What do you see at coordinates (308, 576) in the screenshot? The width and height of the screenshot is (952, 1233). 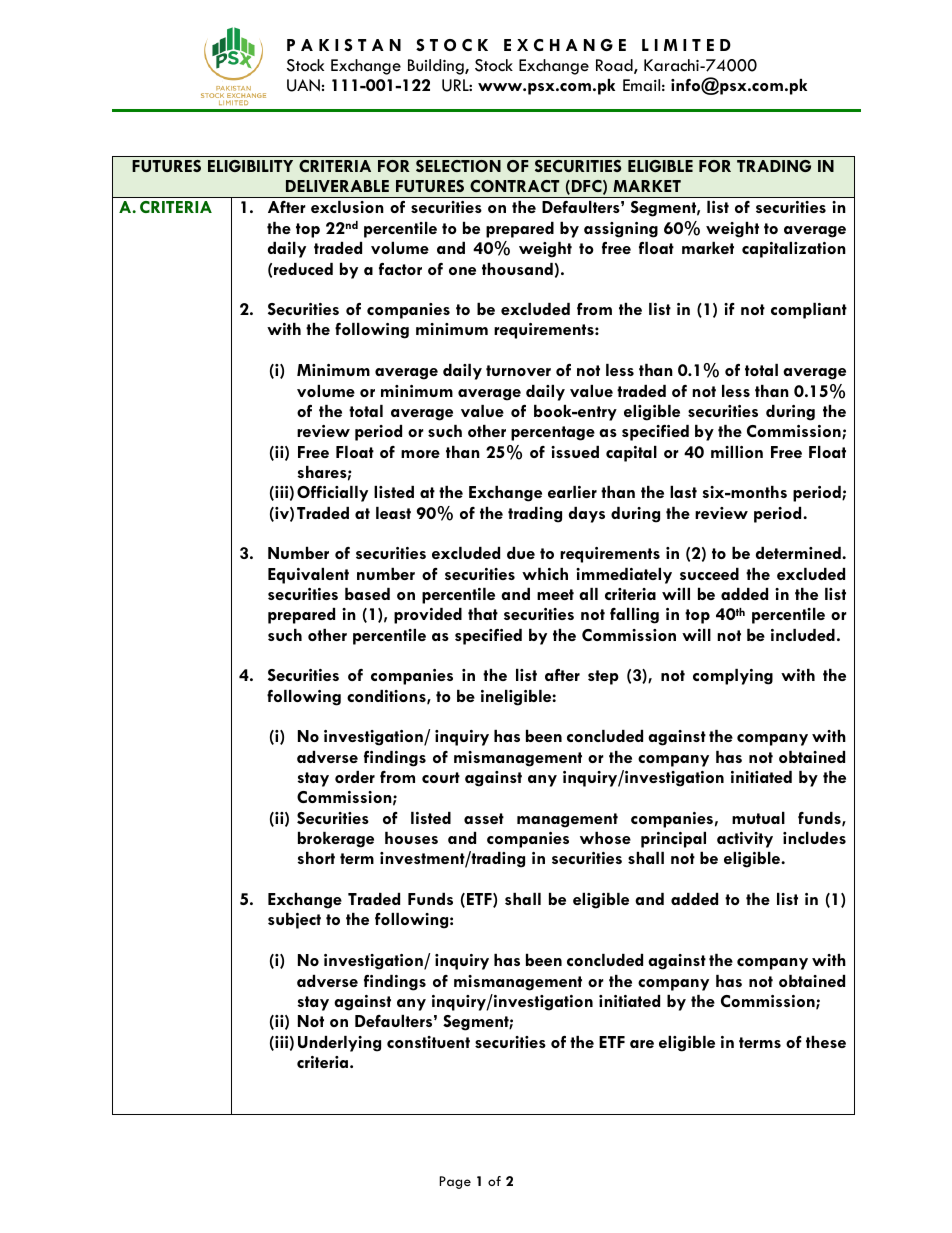 I see `Equivalent` at bounding box center [308, 576].
